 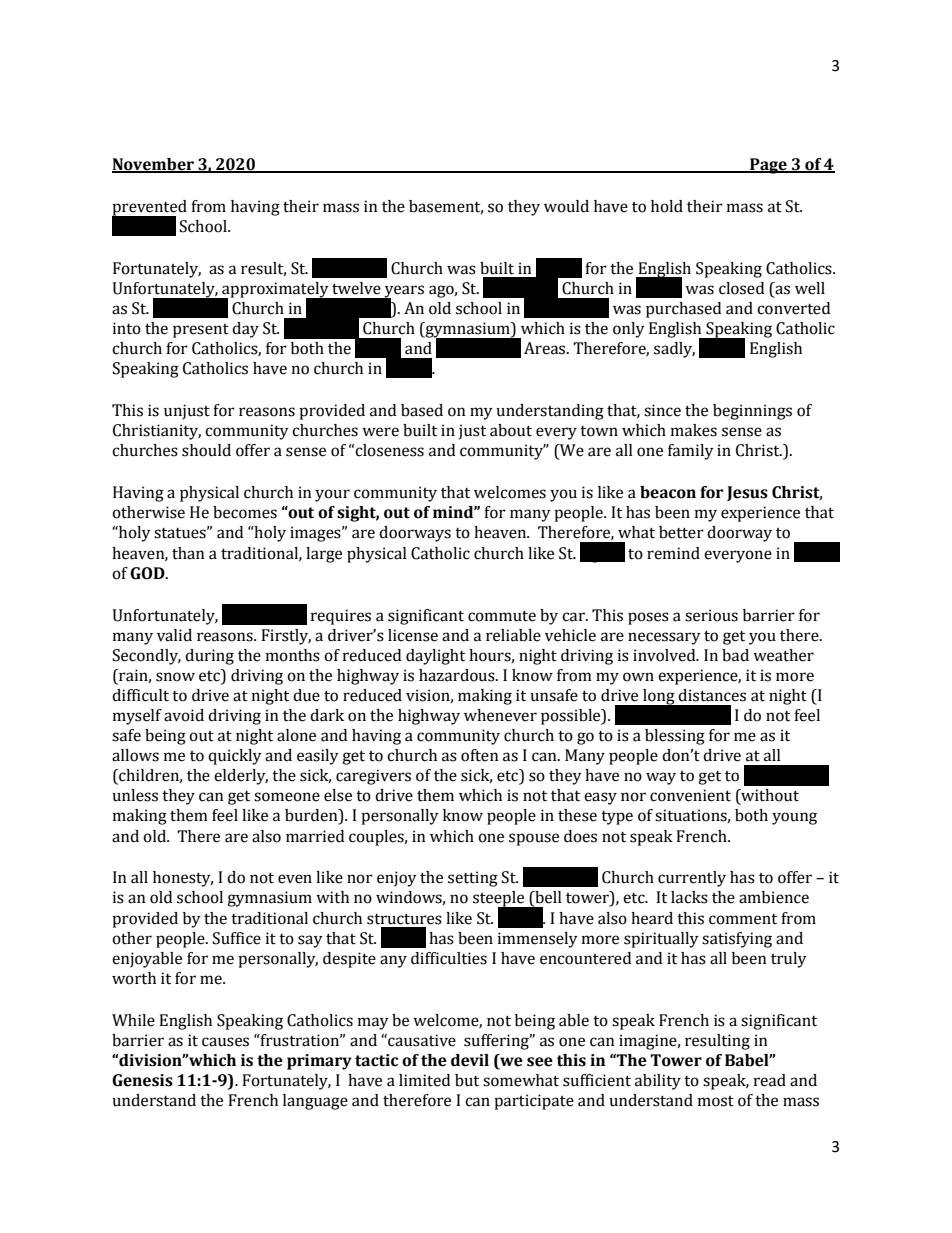 What do you see at coordinates (154, 165) in the image?
I see `November` at bounding box center [154, 165].
